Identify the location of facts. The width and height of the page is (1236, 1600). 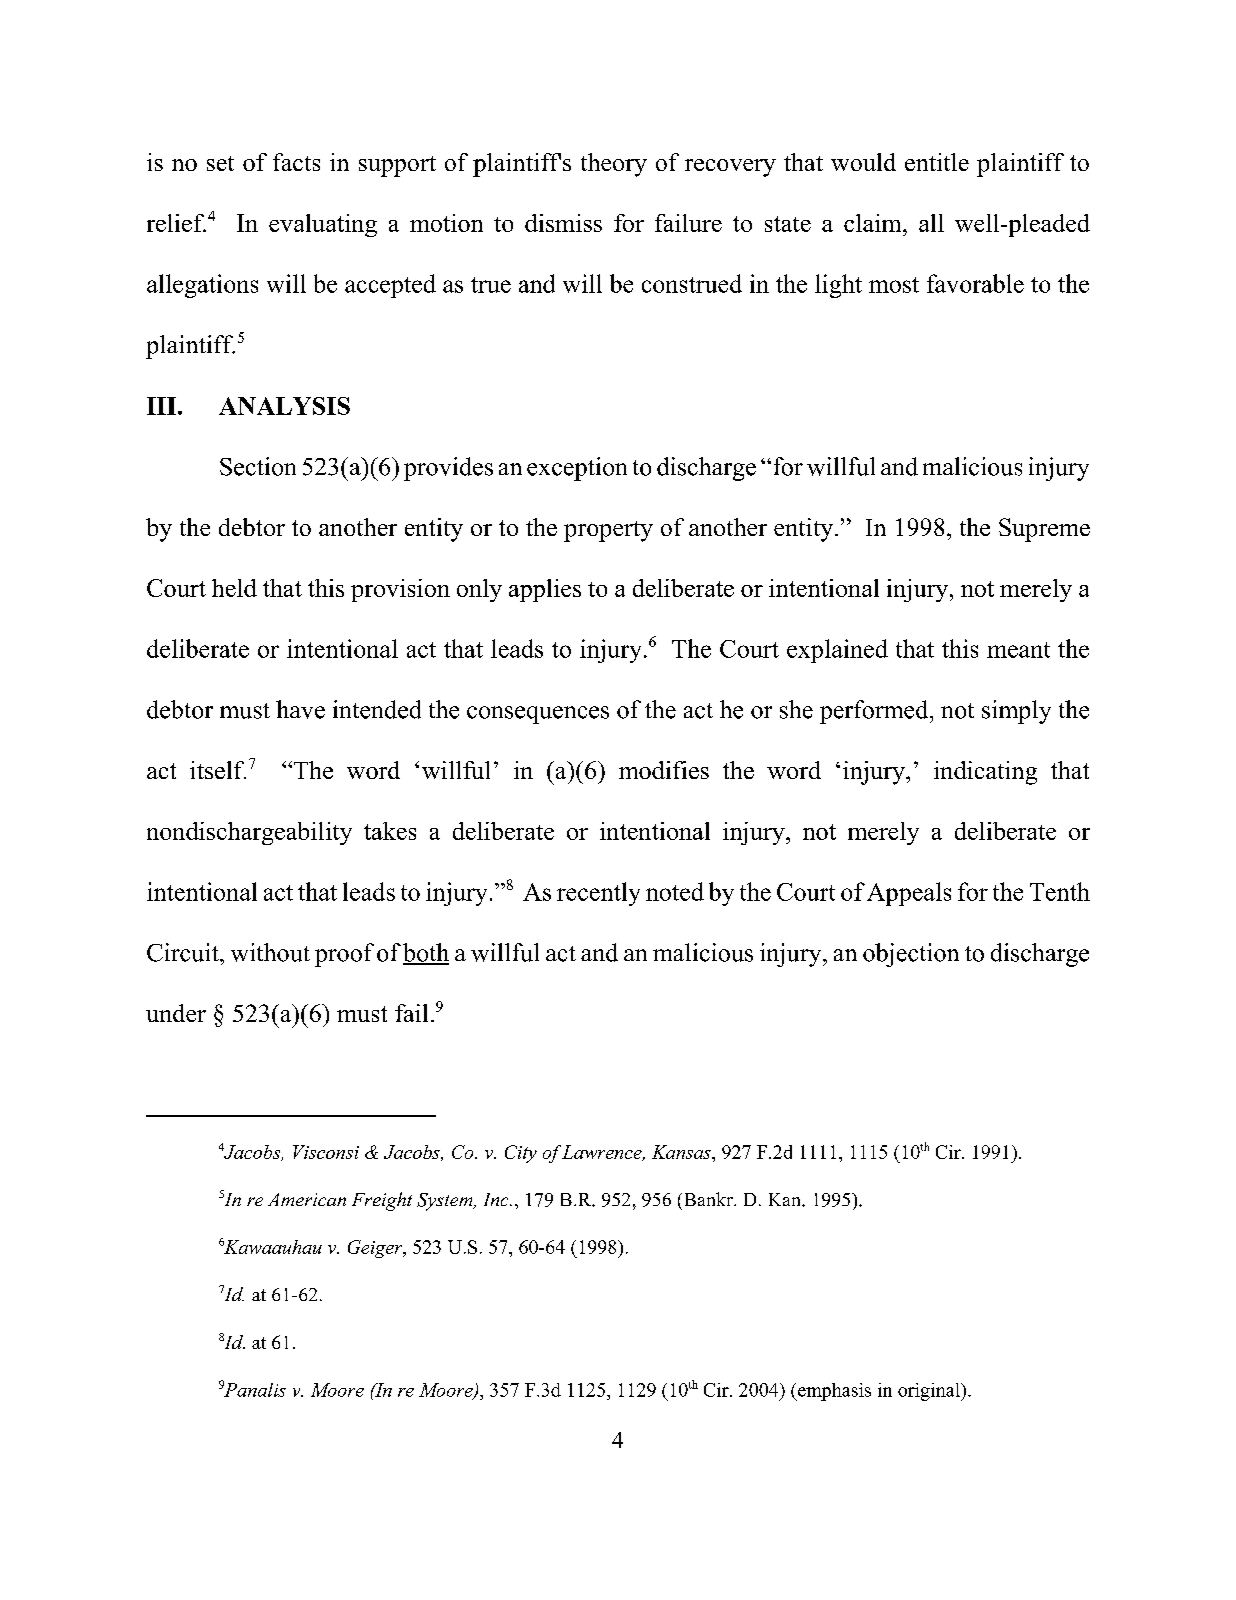
(296, 162).
